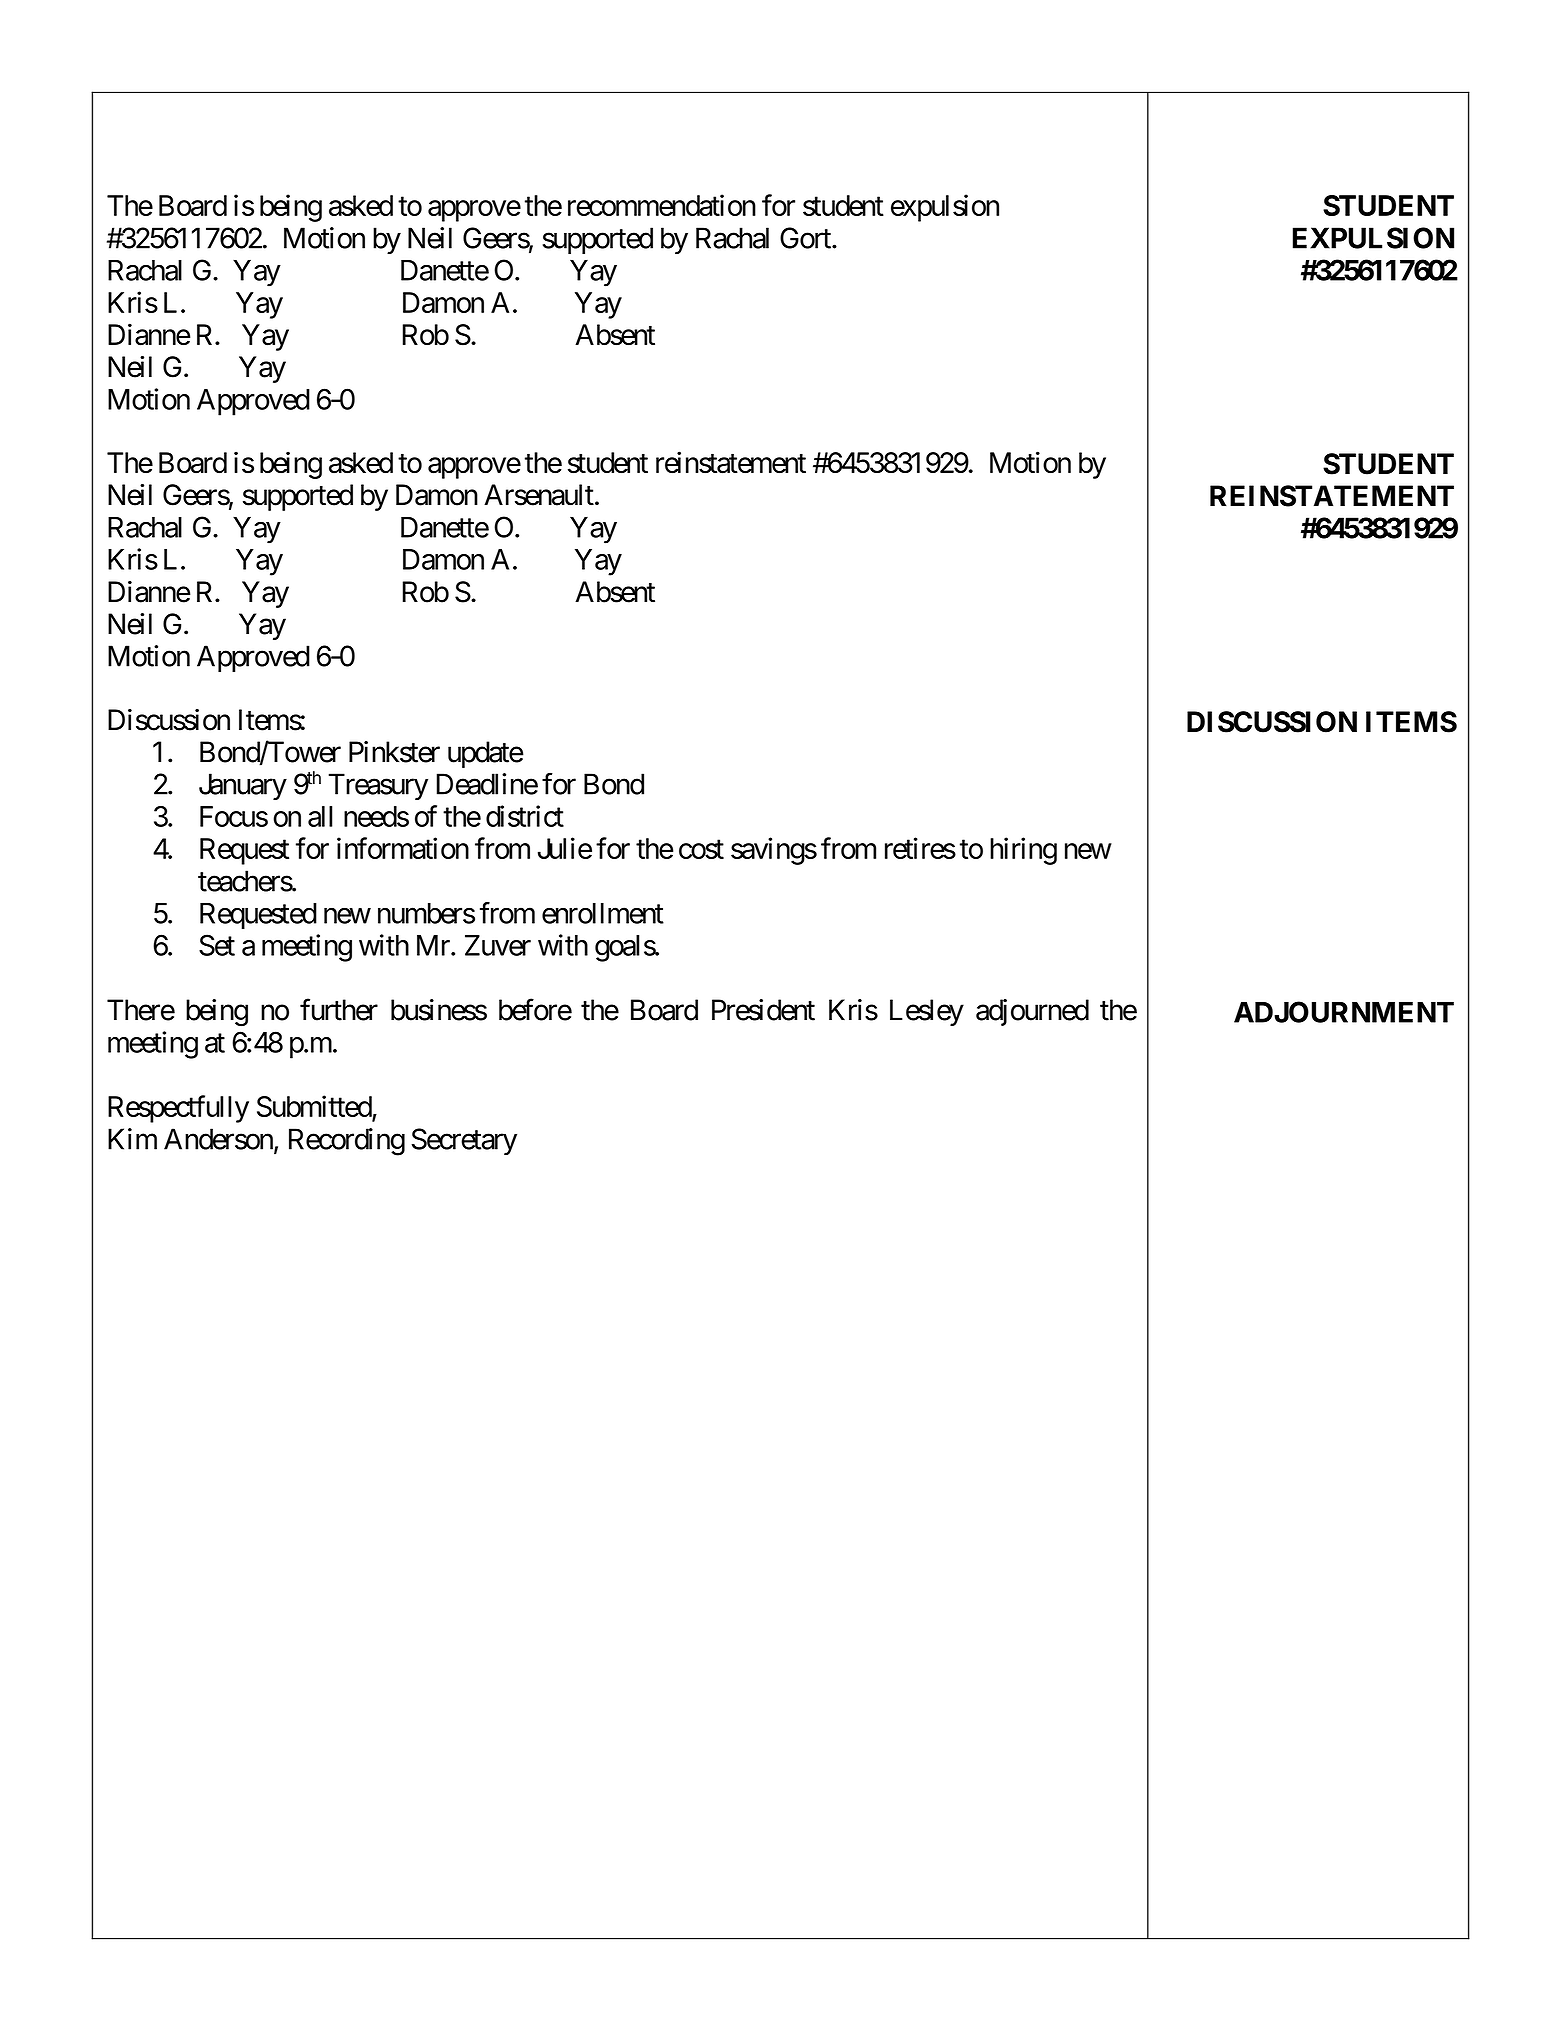 The height and width of the image is (2020, 1561). Describe the element at coordinates (701, 849) in the image. I see `cost` at that location.
